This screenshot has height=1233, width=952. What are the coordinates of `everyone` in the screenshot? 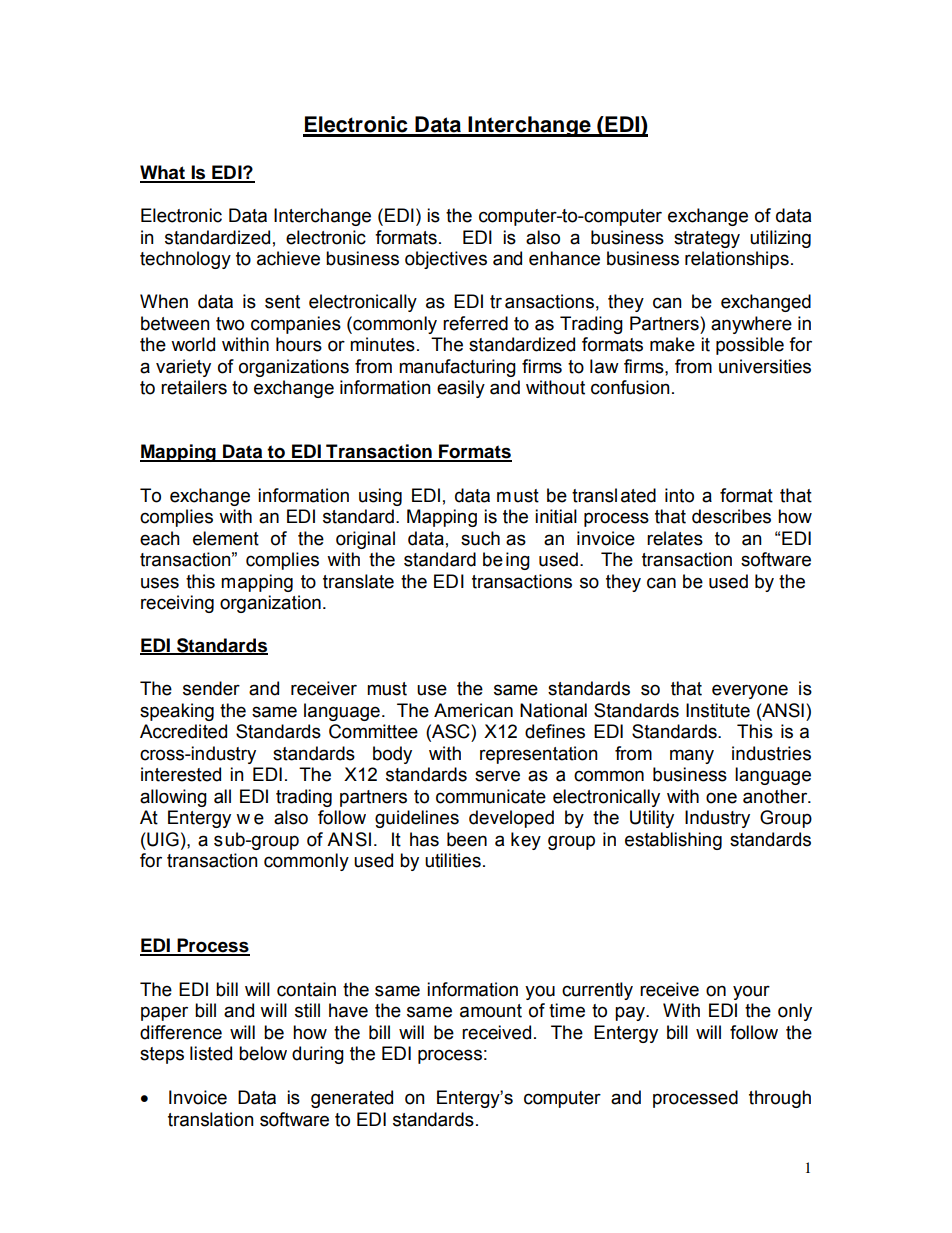 It's located at (750, 691).
